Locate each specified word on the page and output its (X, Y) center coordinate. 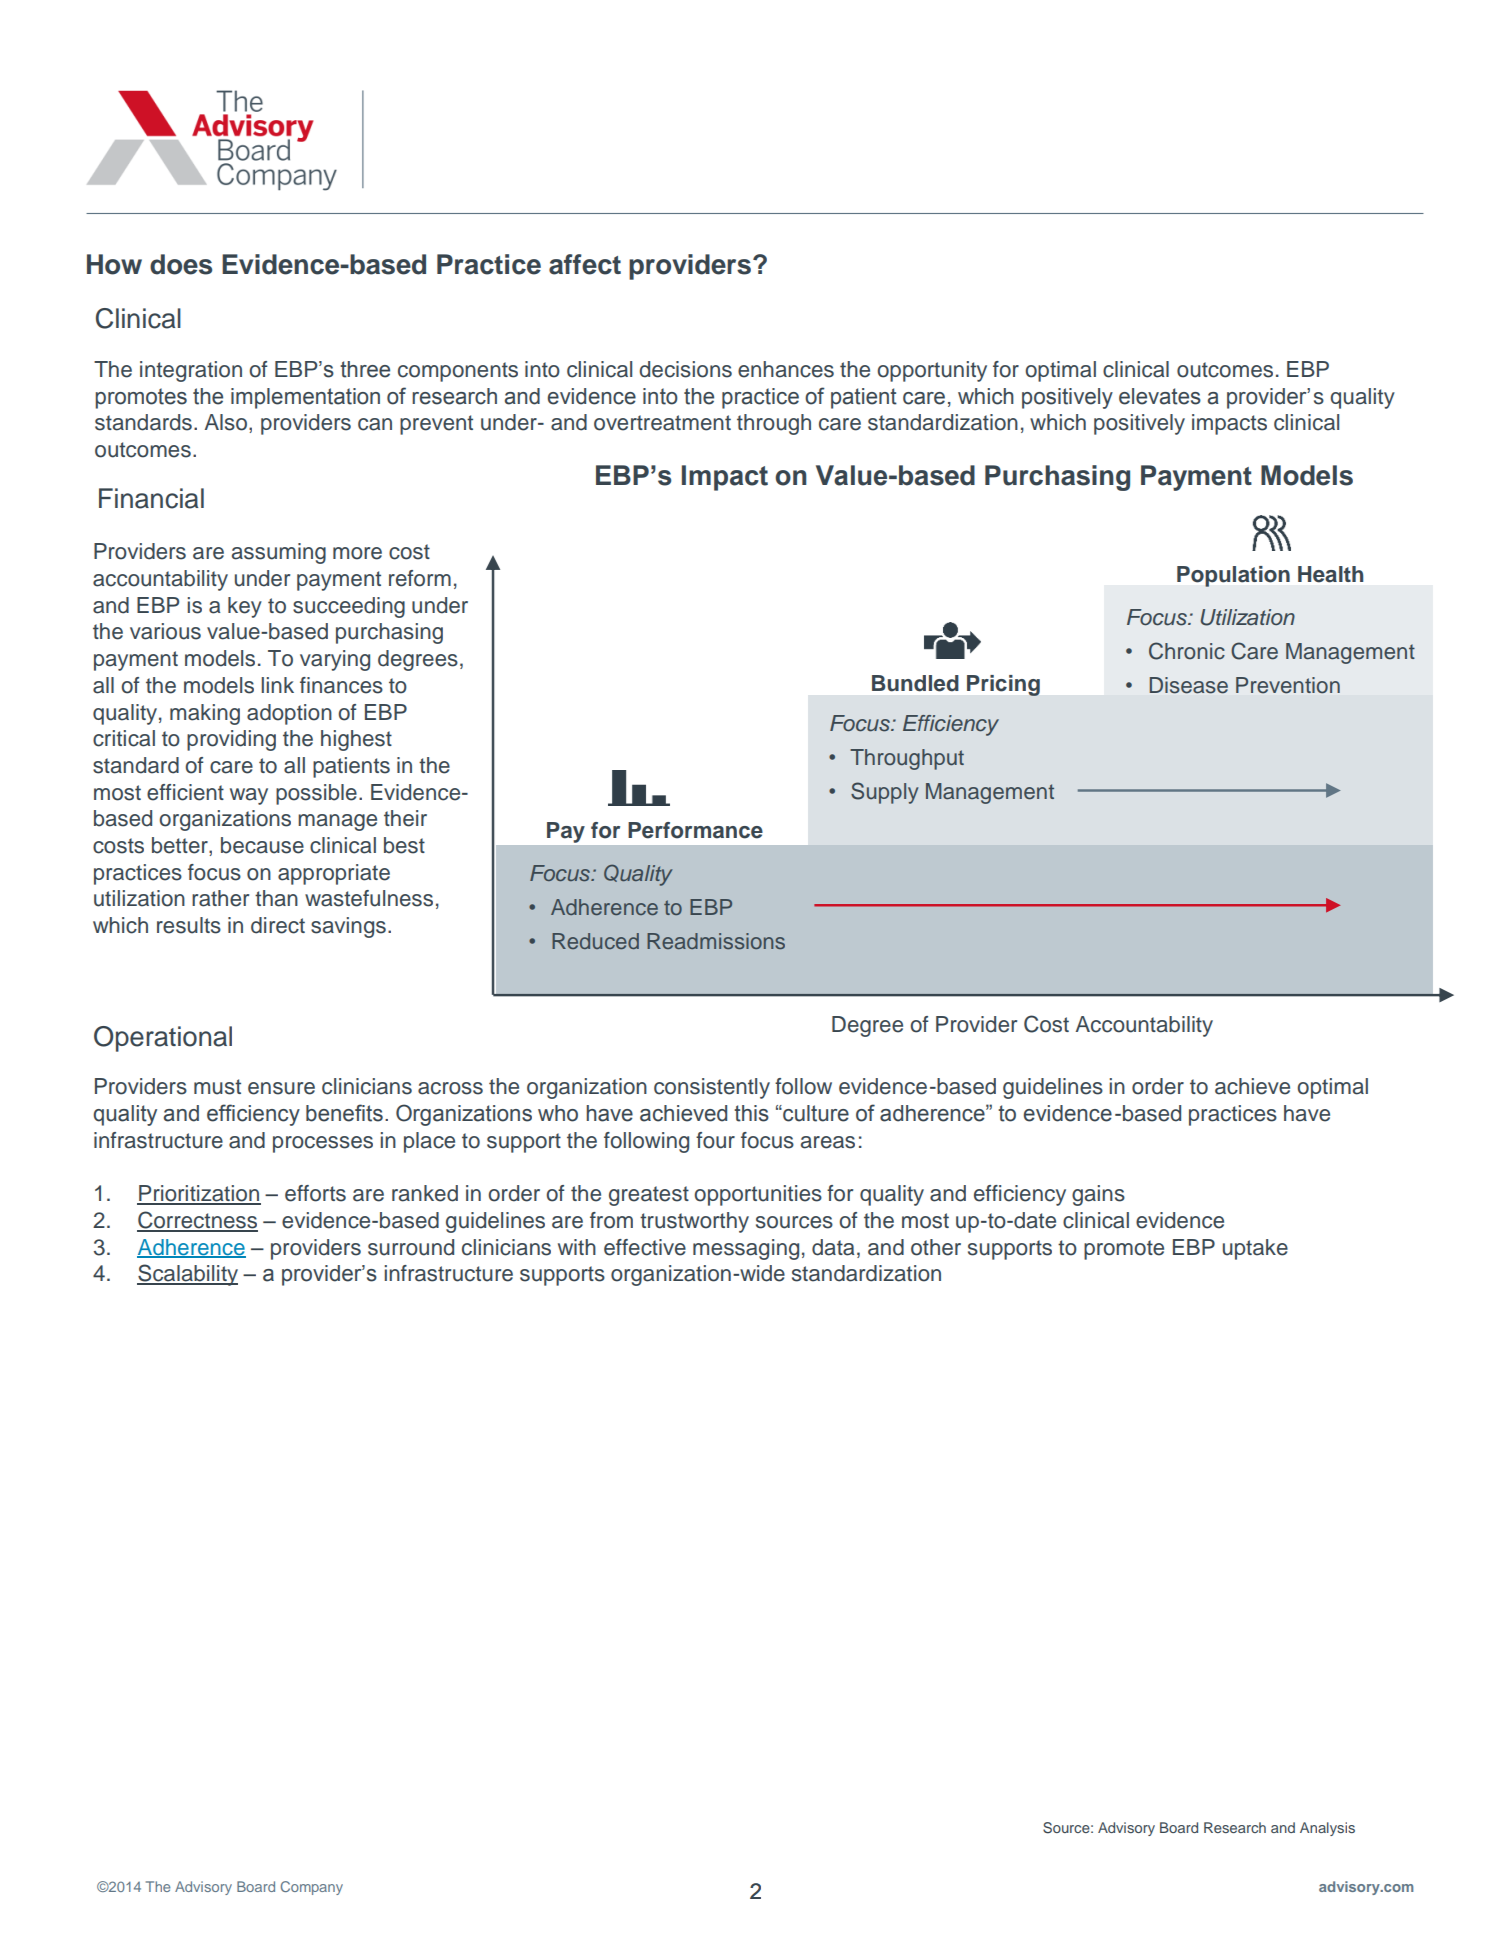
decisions (685, 369)
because (262, 845)
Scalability (187, 1275)
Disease (1189, 685)
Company (312, 1888)
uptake (1255, 1249)
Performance (695, 830)
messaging (746, 1249)
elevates (1160, 396)
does (181, 264)
